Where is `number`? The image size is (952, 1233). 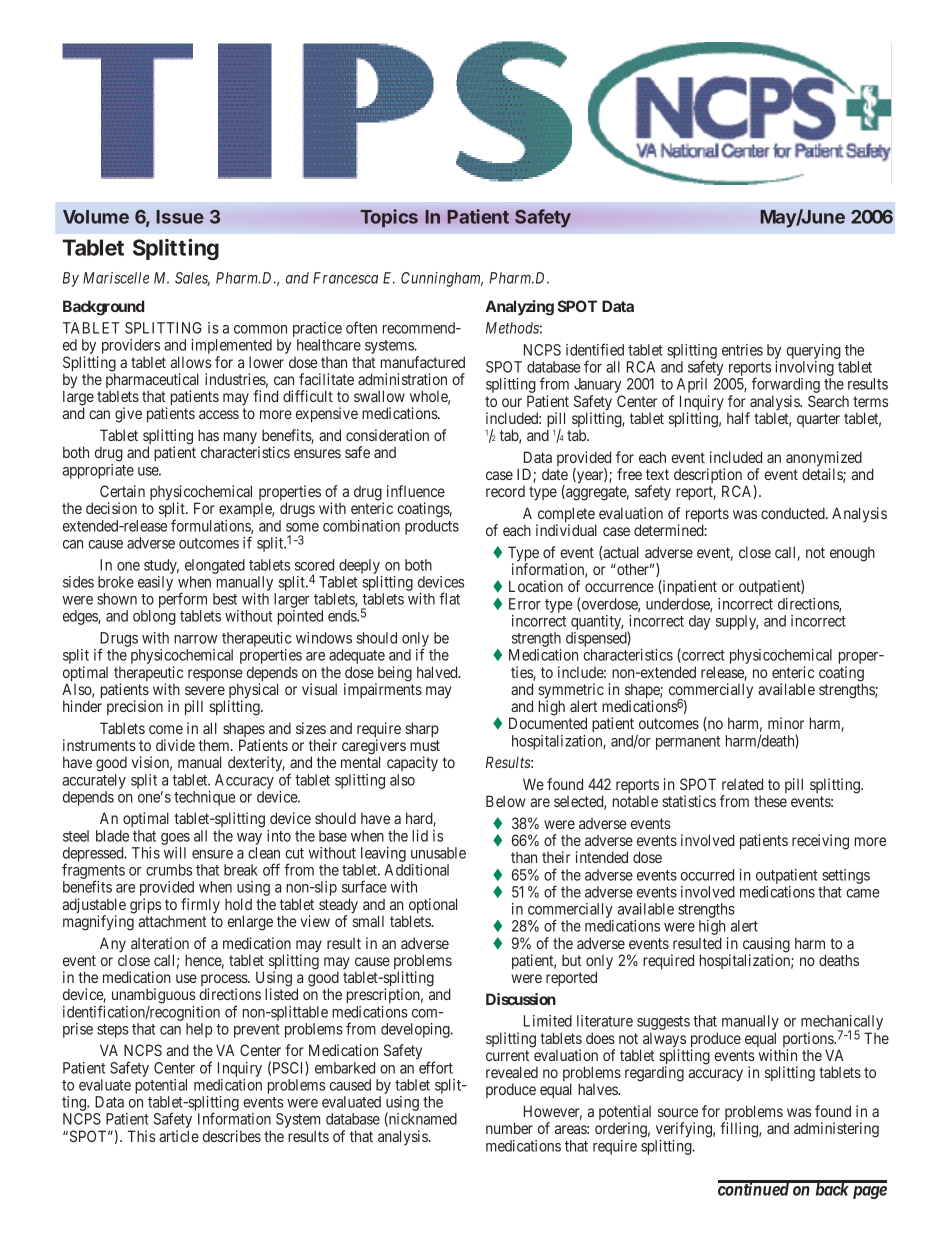
number is located at coordinates (509, 1128).
